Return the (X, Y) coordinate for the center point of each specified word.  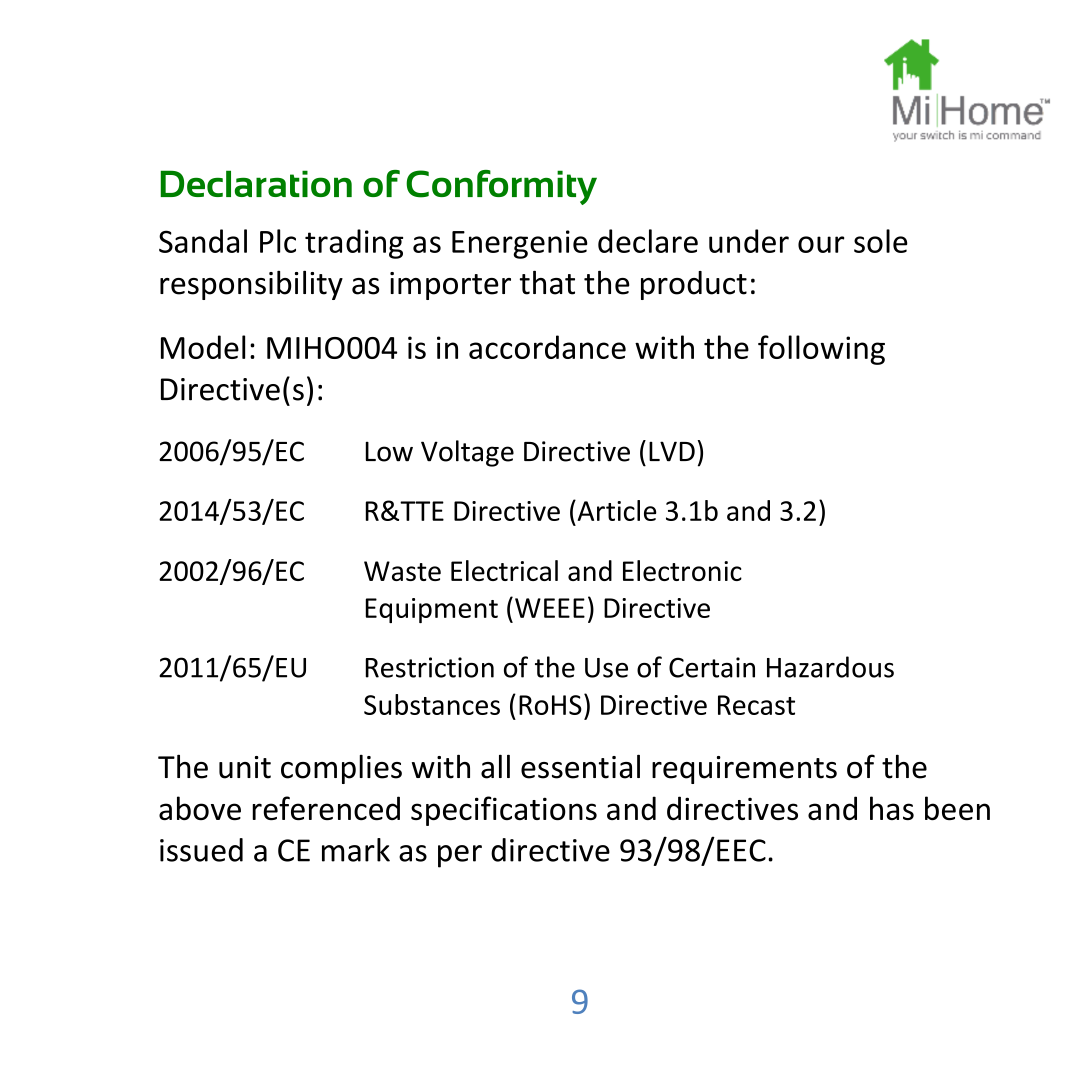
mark (356, 850)
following (821, 350)
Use (606, 668)
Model (203, 347)
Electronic (682, 570)
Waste (402, 571)
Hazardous (830, 667)
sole (881, 241)
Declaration (256, 183)
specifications (504, 811)
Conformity (501, 187)
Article (616, 510)
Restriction (430, 667)
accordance (547, 347)
